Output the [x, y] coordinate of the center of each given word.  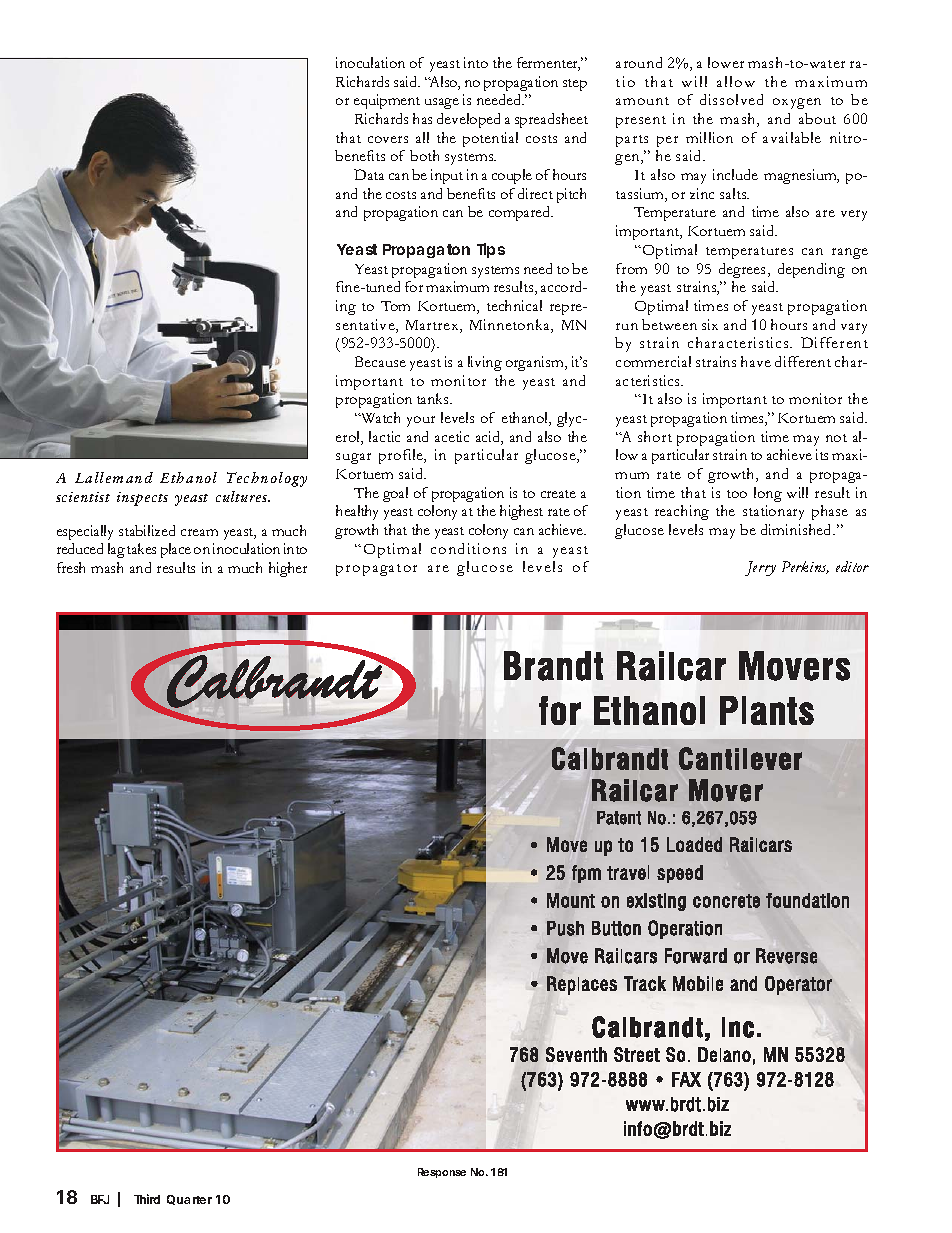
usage [442, 103]
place [176, 550]
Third [147, 1199]
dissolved [731, 99]
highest [521, 512]
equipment [387, 101]
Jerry [760, 568]
